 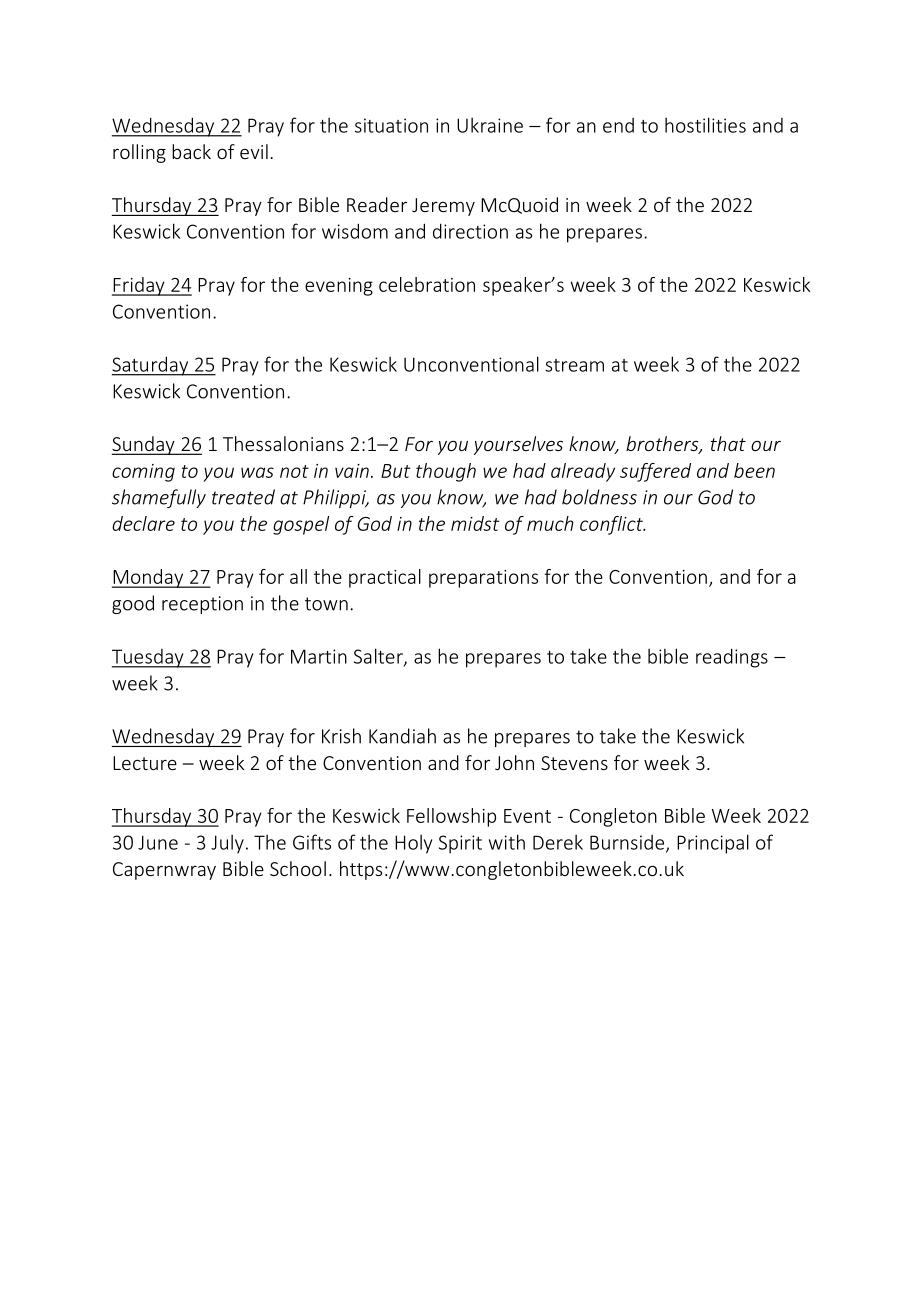 What do you see at coordinates (713, 844) in the screenshot?
I see `Principal` at bounding box center [713, 844].
